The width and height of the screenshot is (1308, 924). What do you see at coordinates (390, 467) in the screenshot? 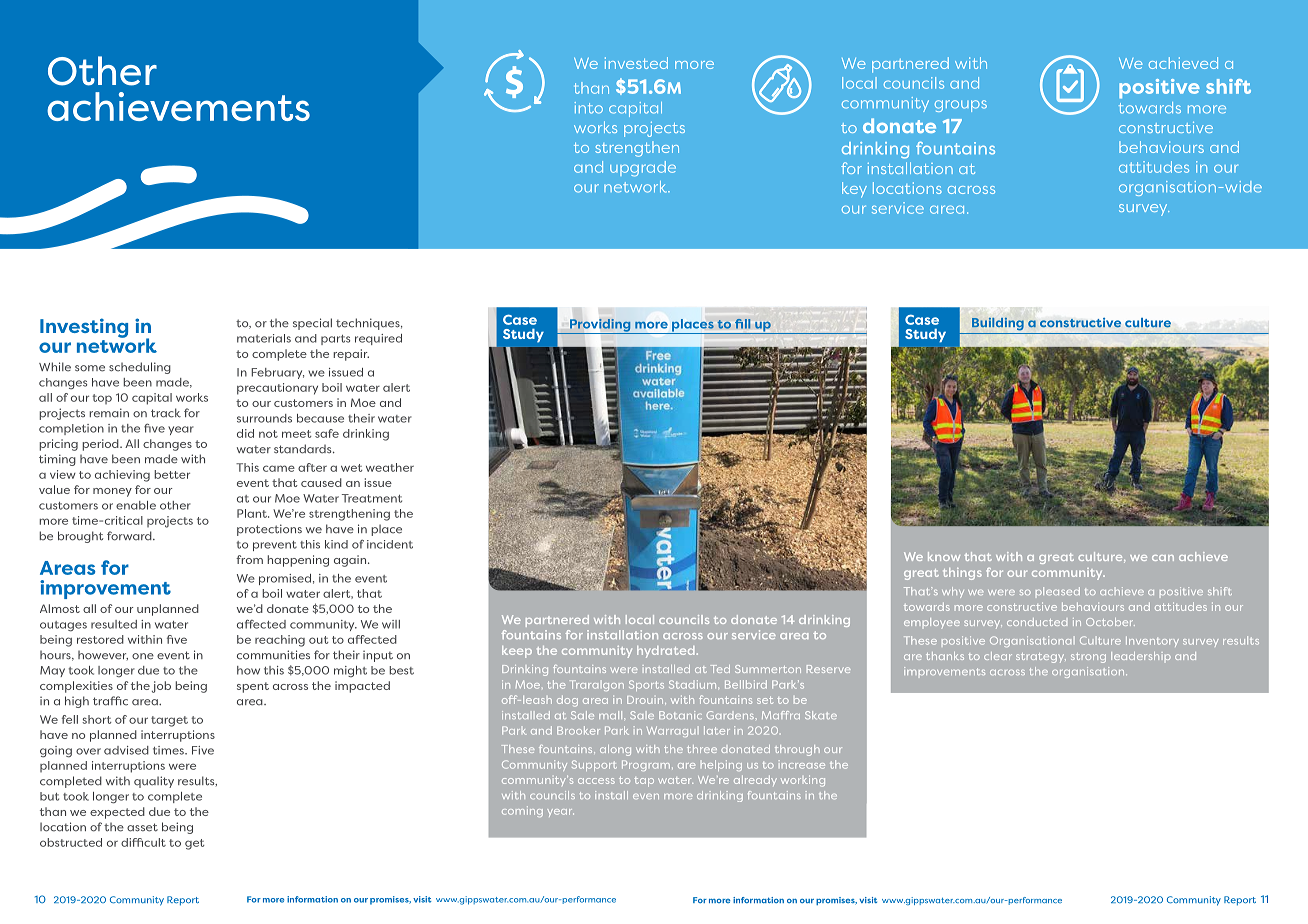
I see `weather` at bounding box center [390, 467].
